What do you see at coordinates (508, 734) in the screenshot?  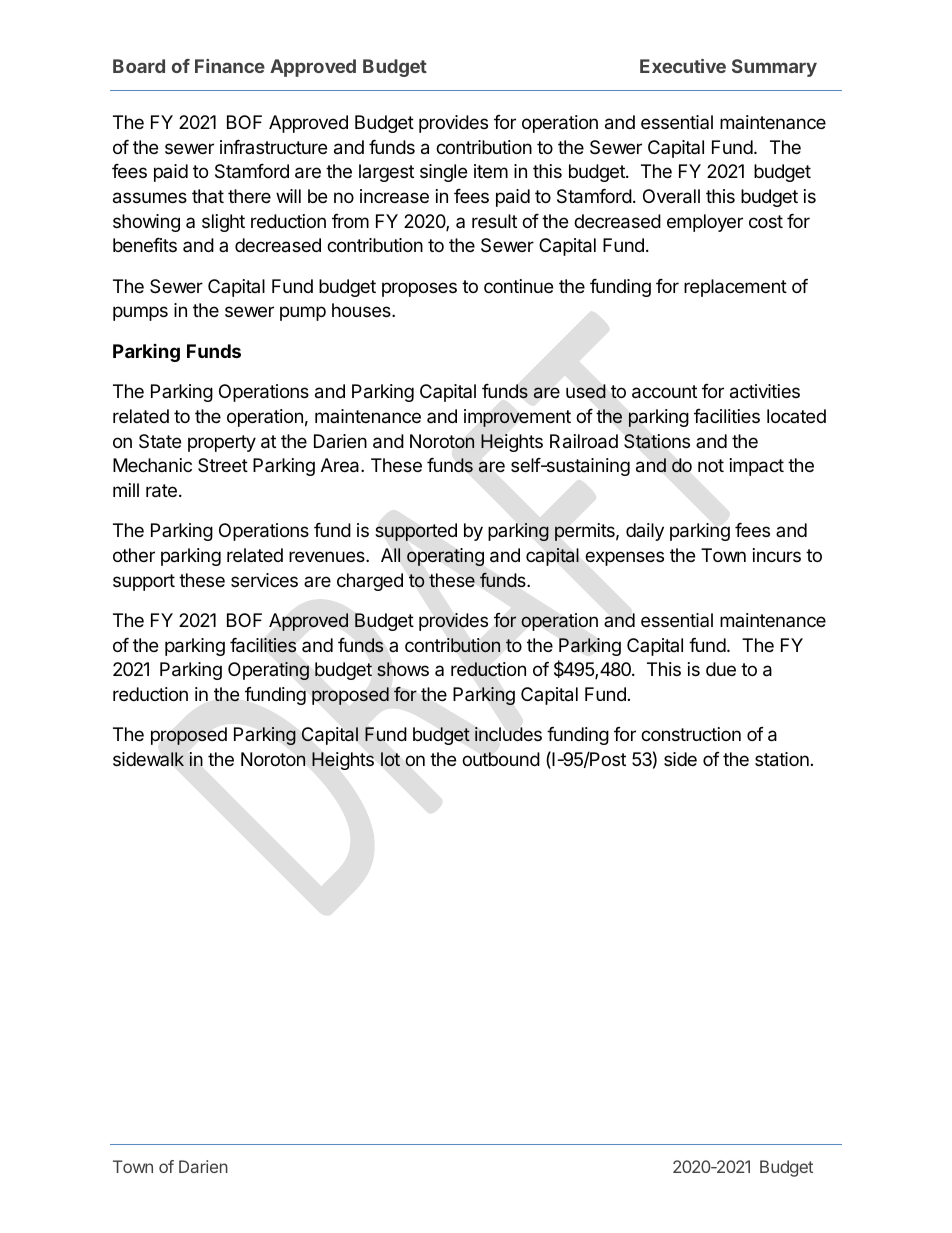 I see `includes` at bounding box center [508, 734].
